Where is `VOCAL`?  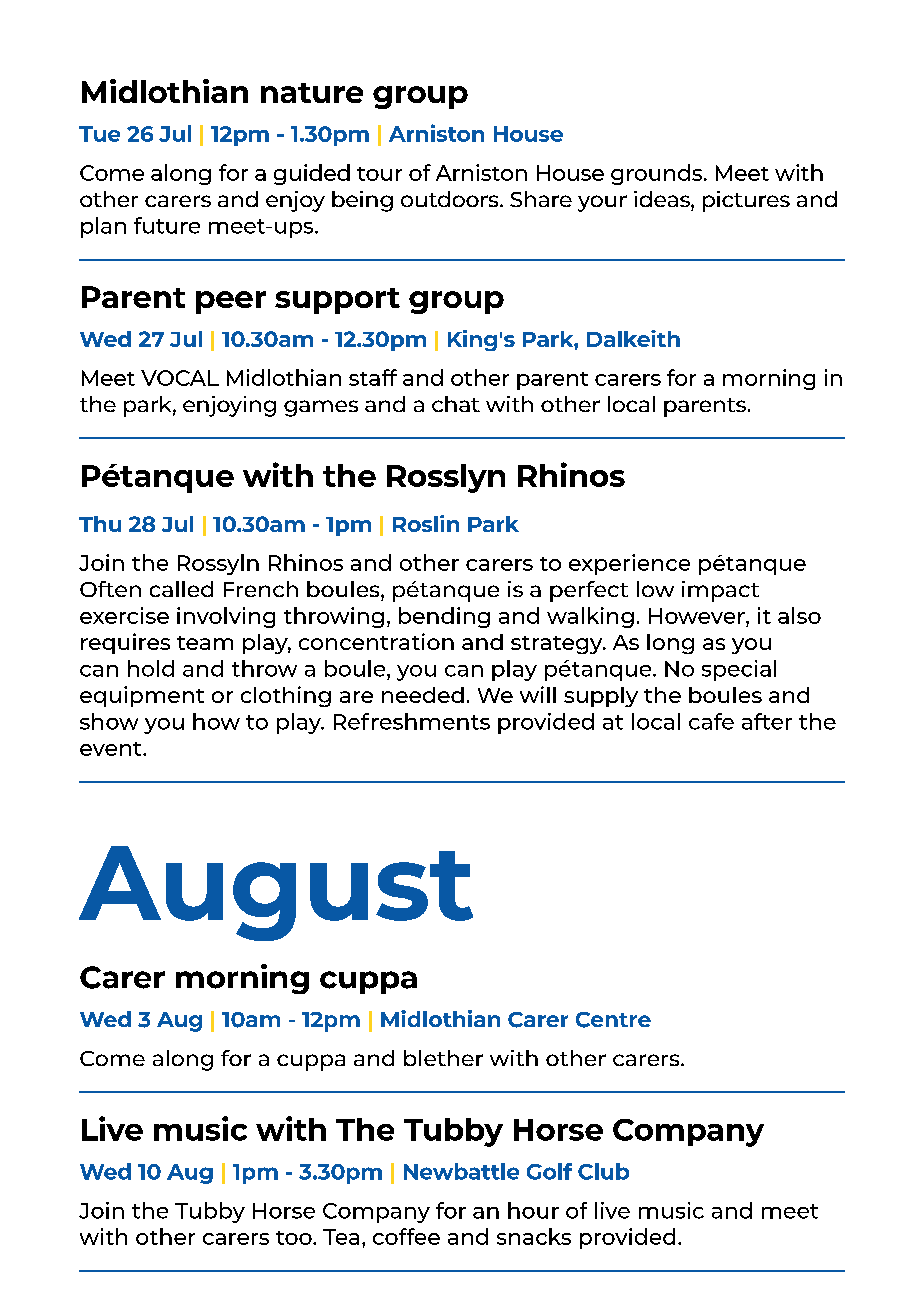
VOCAL is located at coordinates (180, 378).
